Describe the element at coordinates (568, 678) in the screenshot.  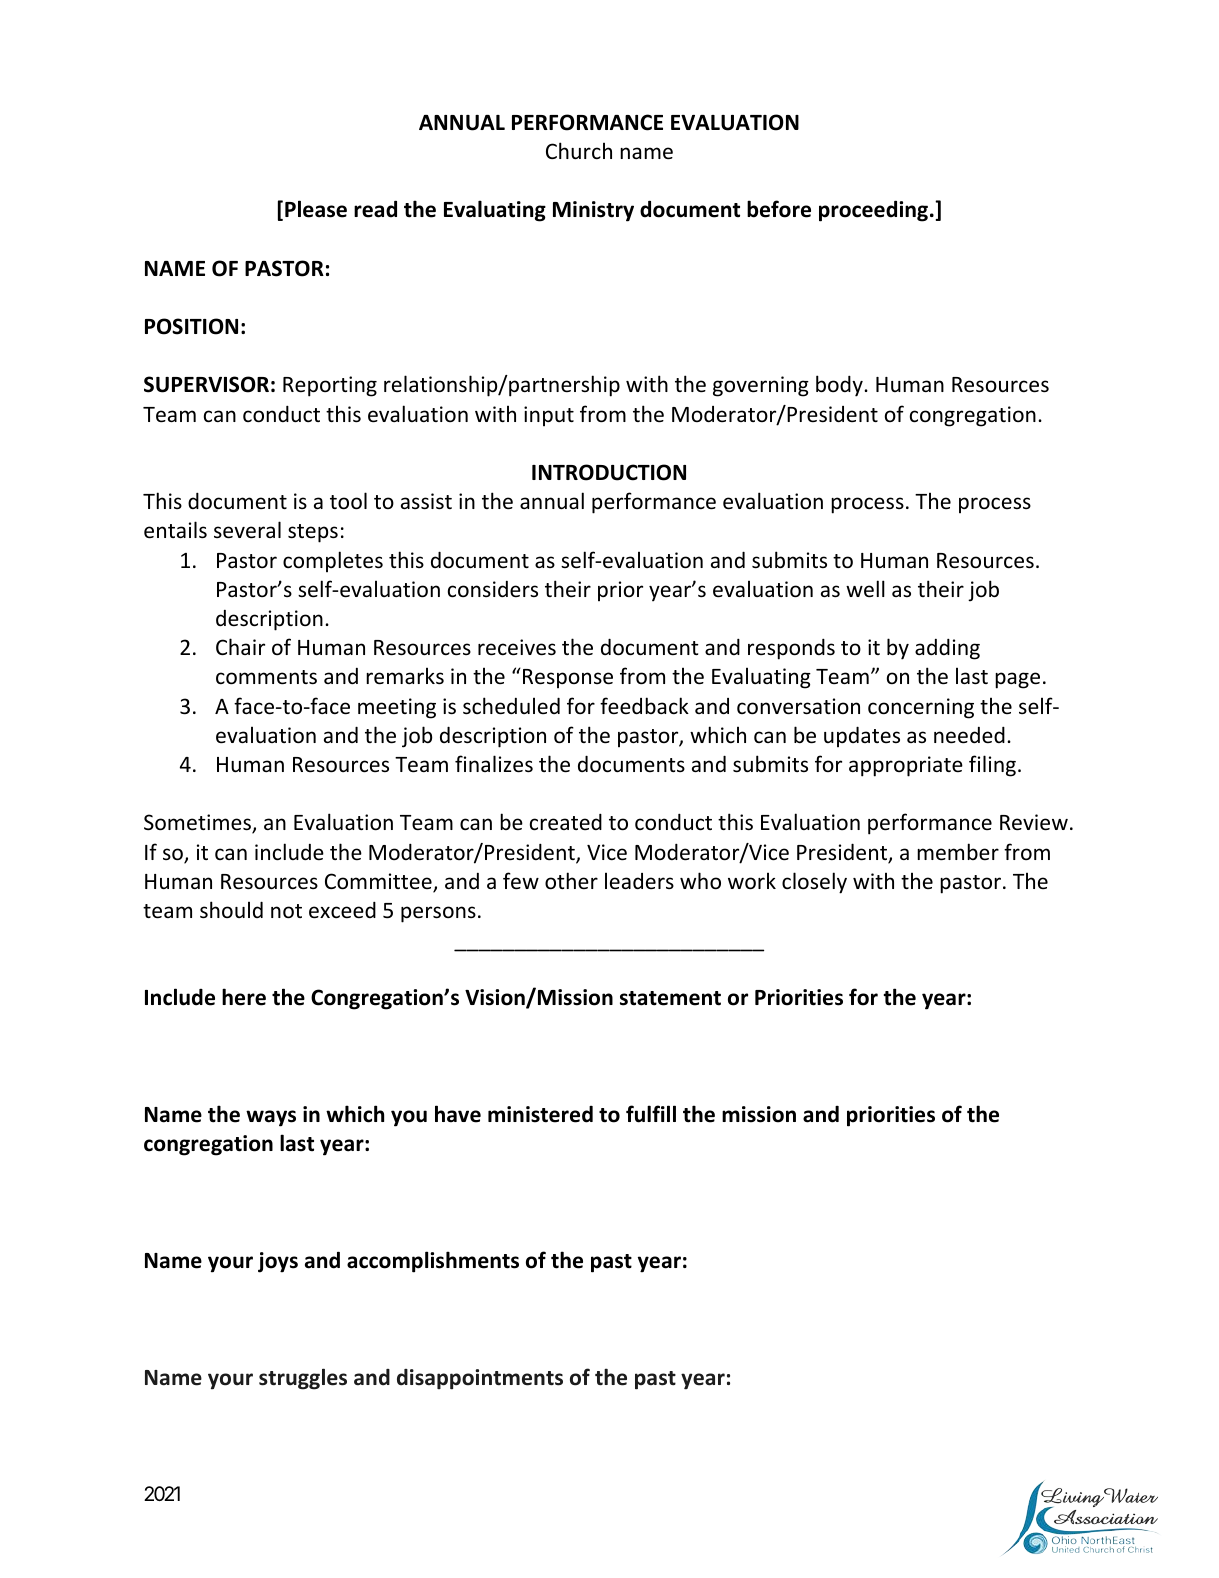
I see `Response` at that location.
